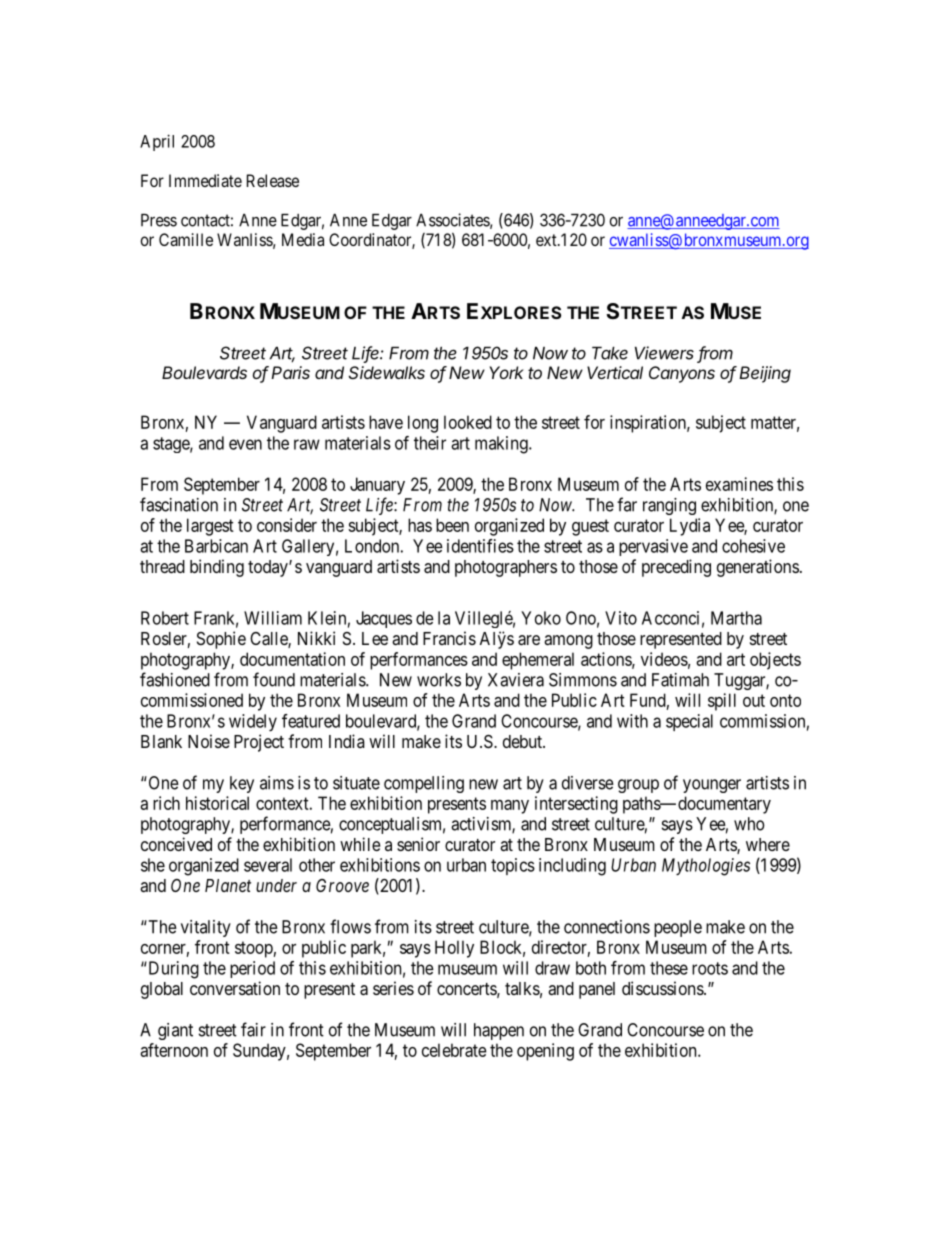 The width and height of the screenshot is (952, 1233). What do you see at coordinates (217, 568) in the screenshot?
I see `binding` at bounding box center [217, 568].
